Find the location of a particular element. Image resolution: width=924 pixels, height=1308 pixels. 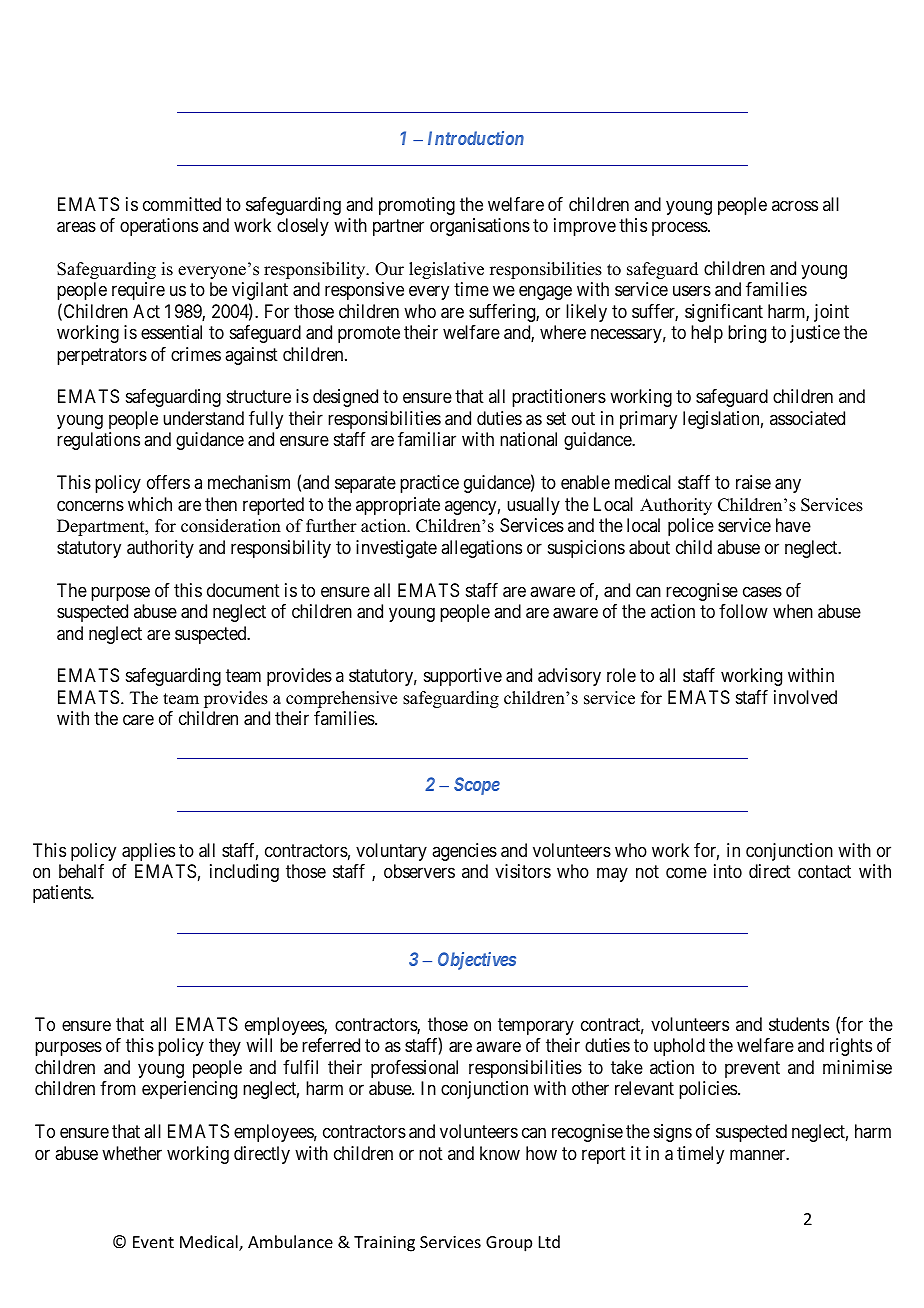

Objectives is located at coordinates (477, 961).
